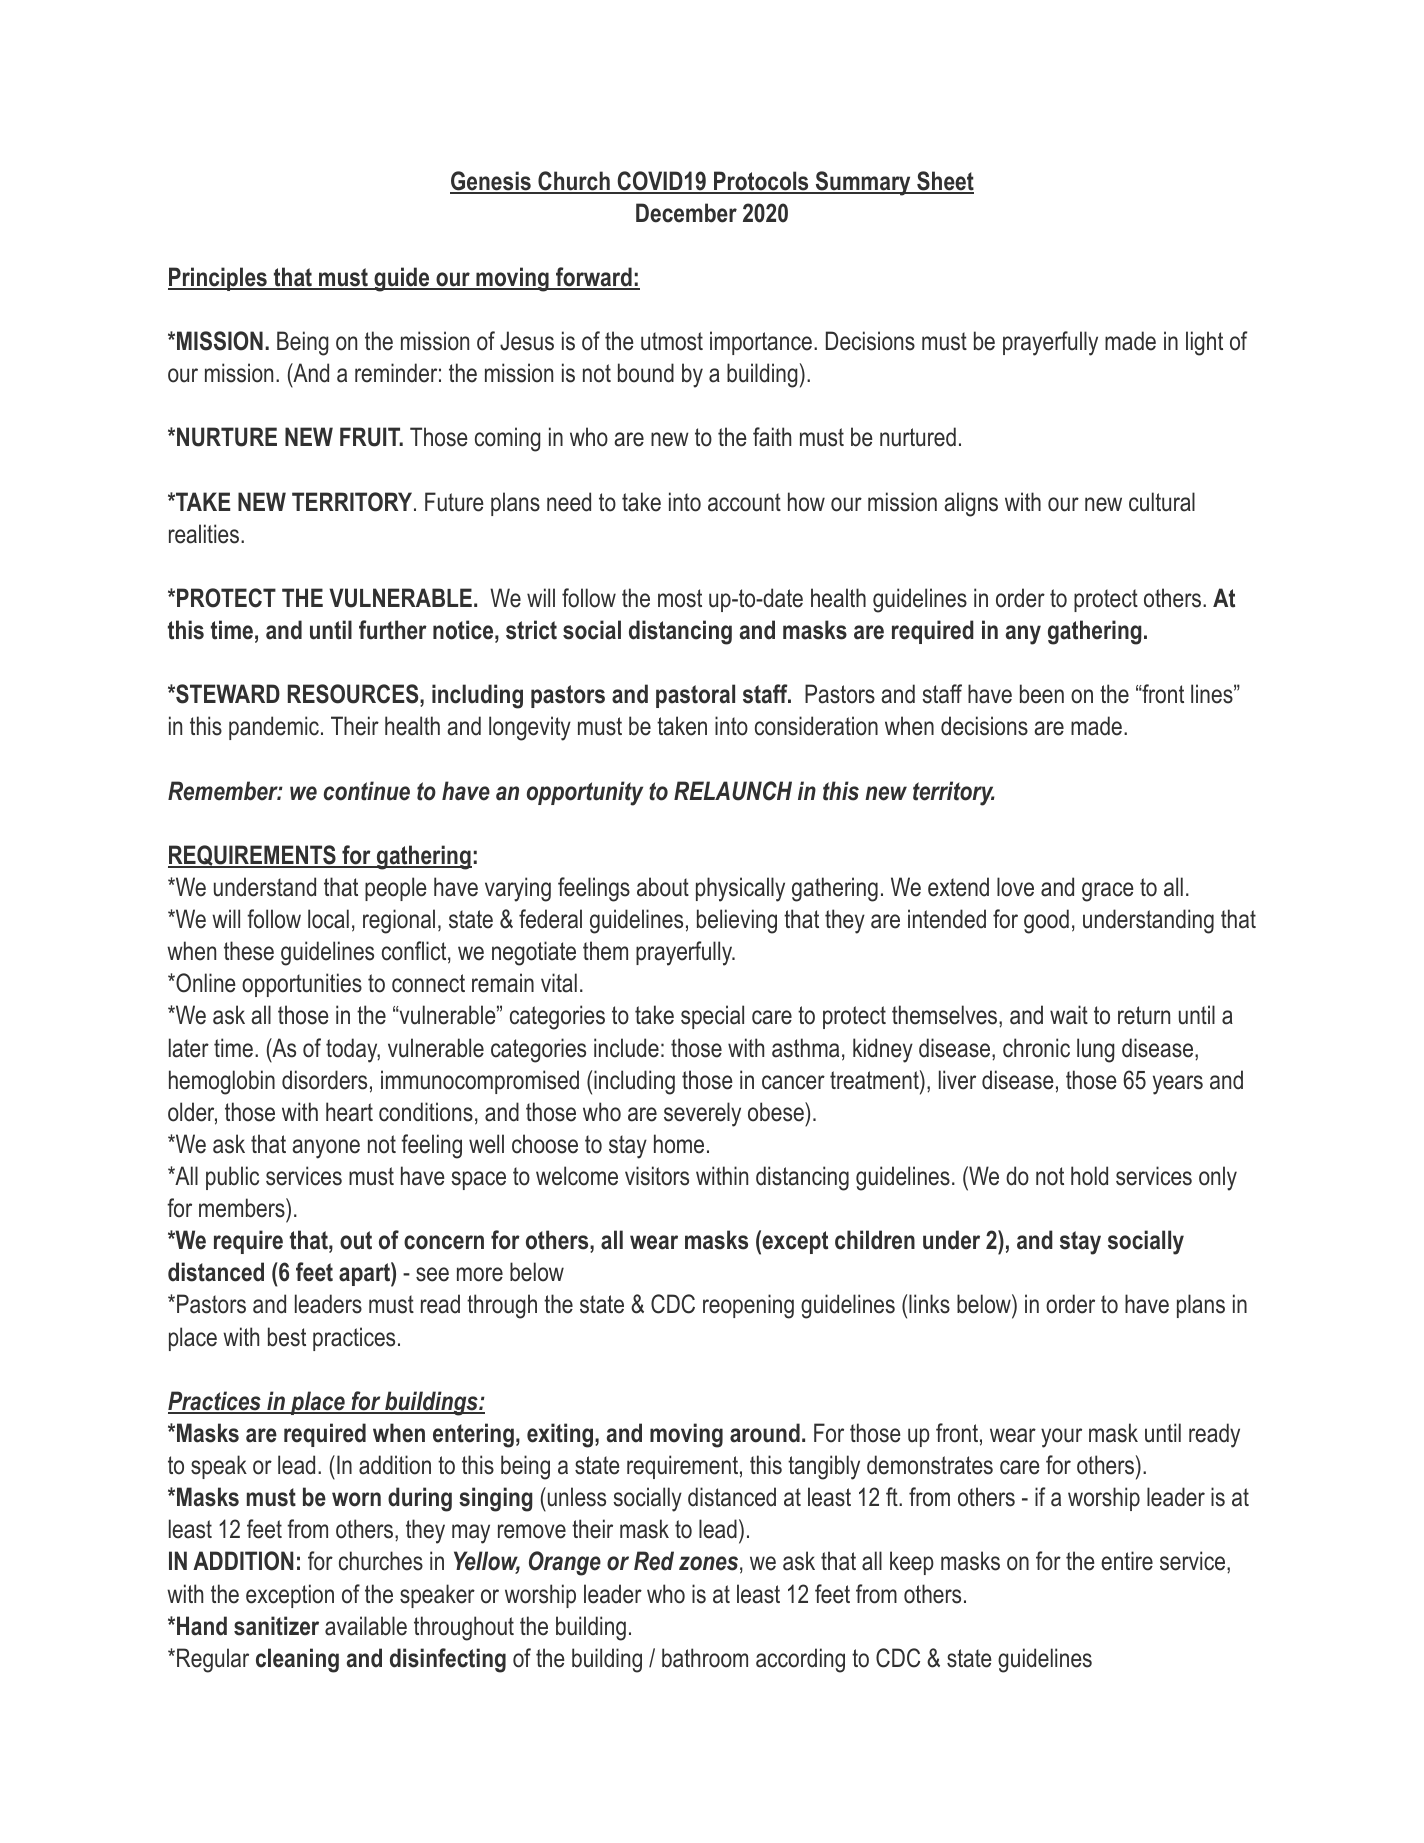 The image size is (1424, 1843). What do you see at coordinates (393, 630) in the image?
I see `further` at bounding box center [393, 630].
